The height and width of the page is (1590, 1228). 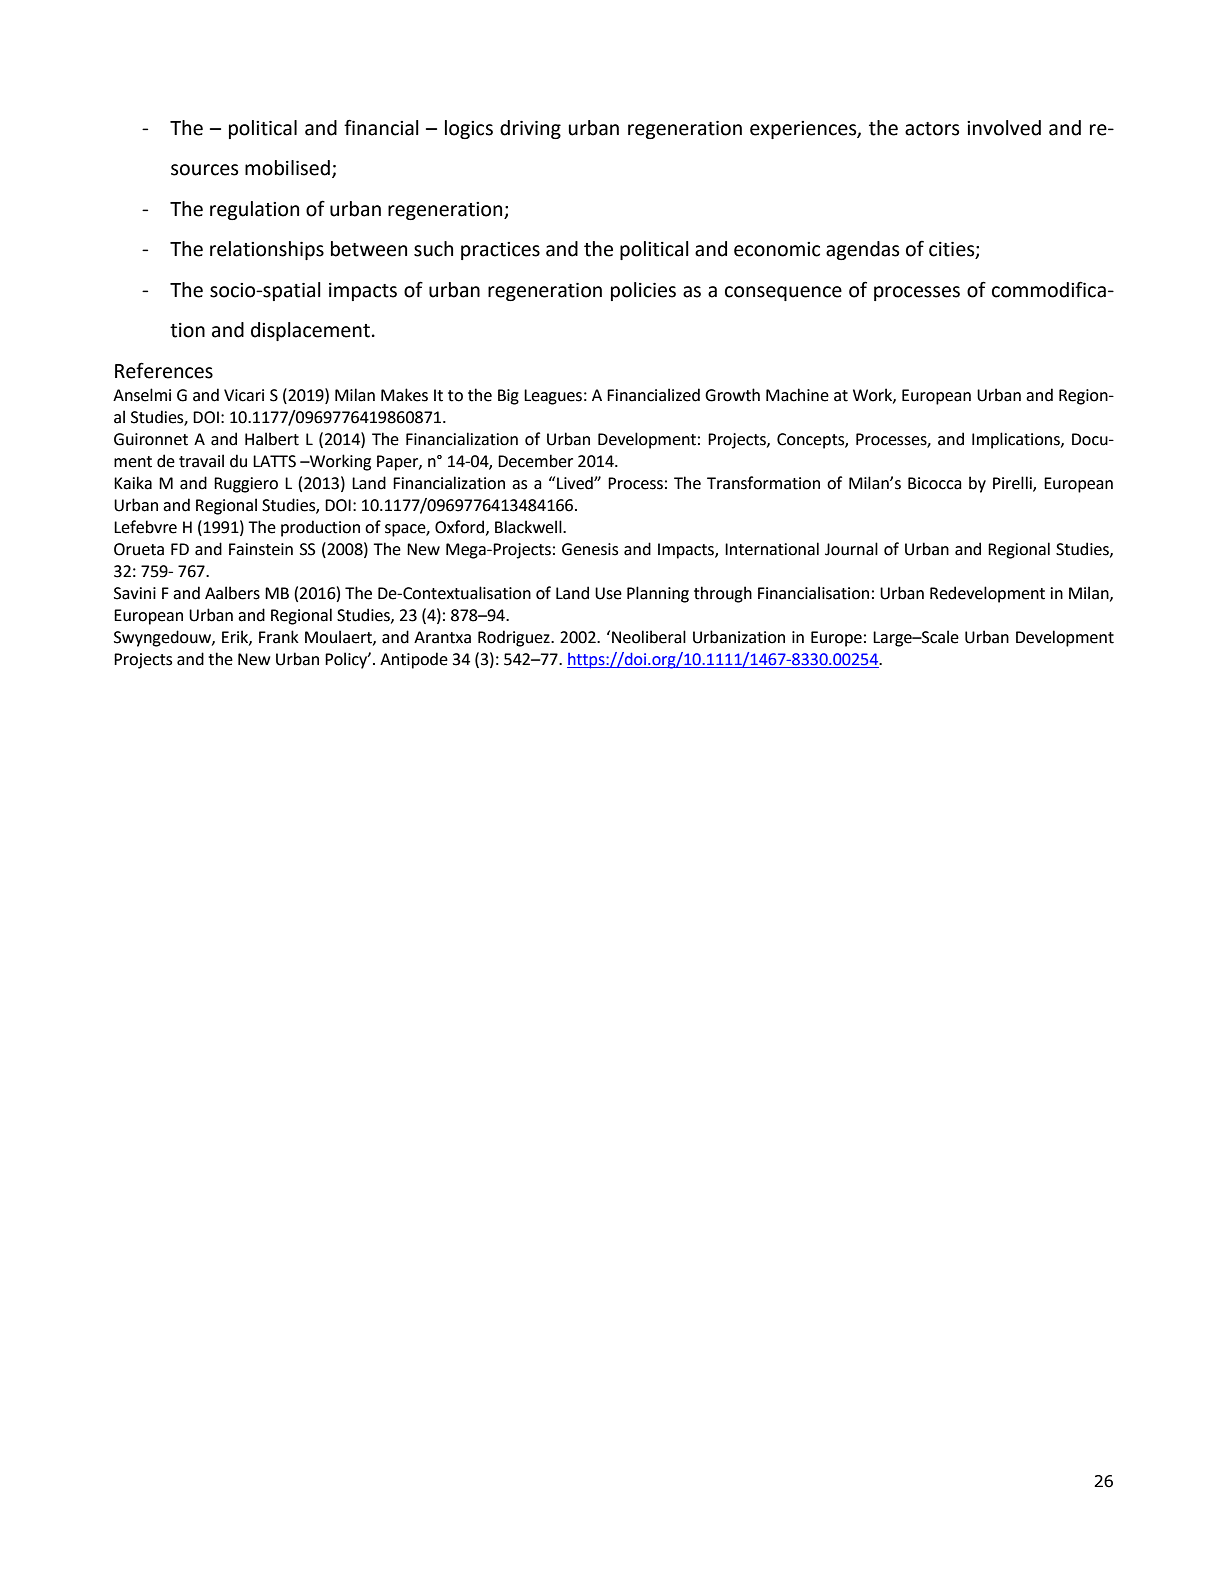 What do you see at coordinates (469, 129) in the page?
I see `logics` at bounding box center [469, 129].
